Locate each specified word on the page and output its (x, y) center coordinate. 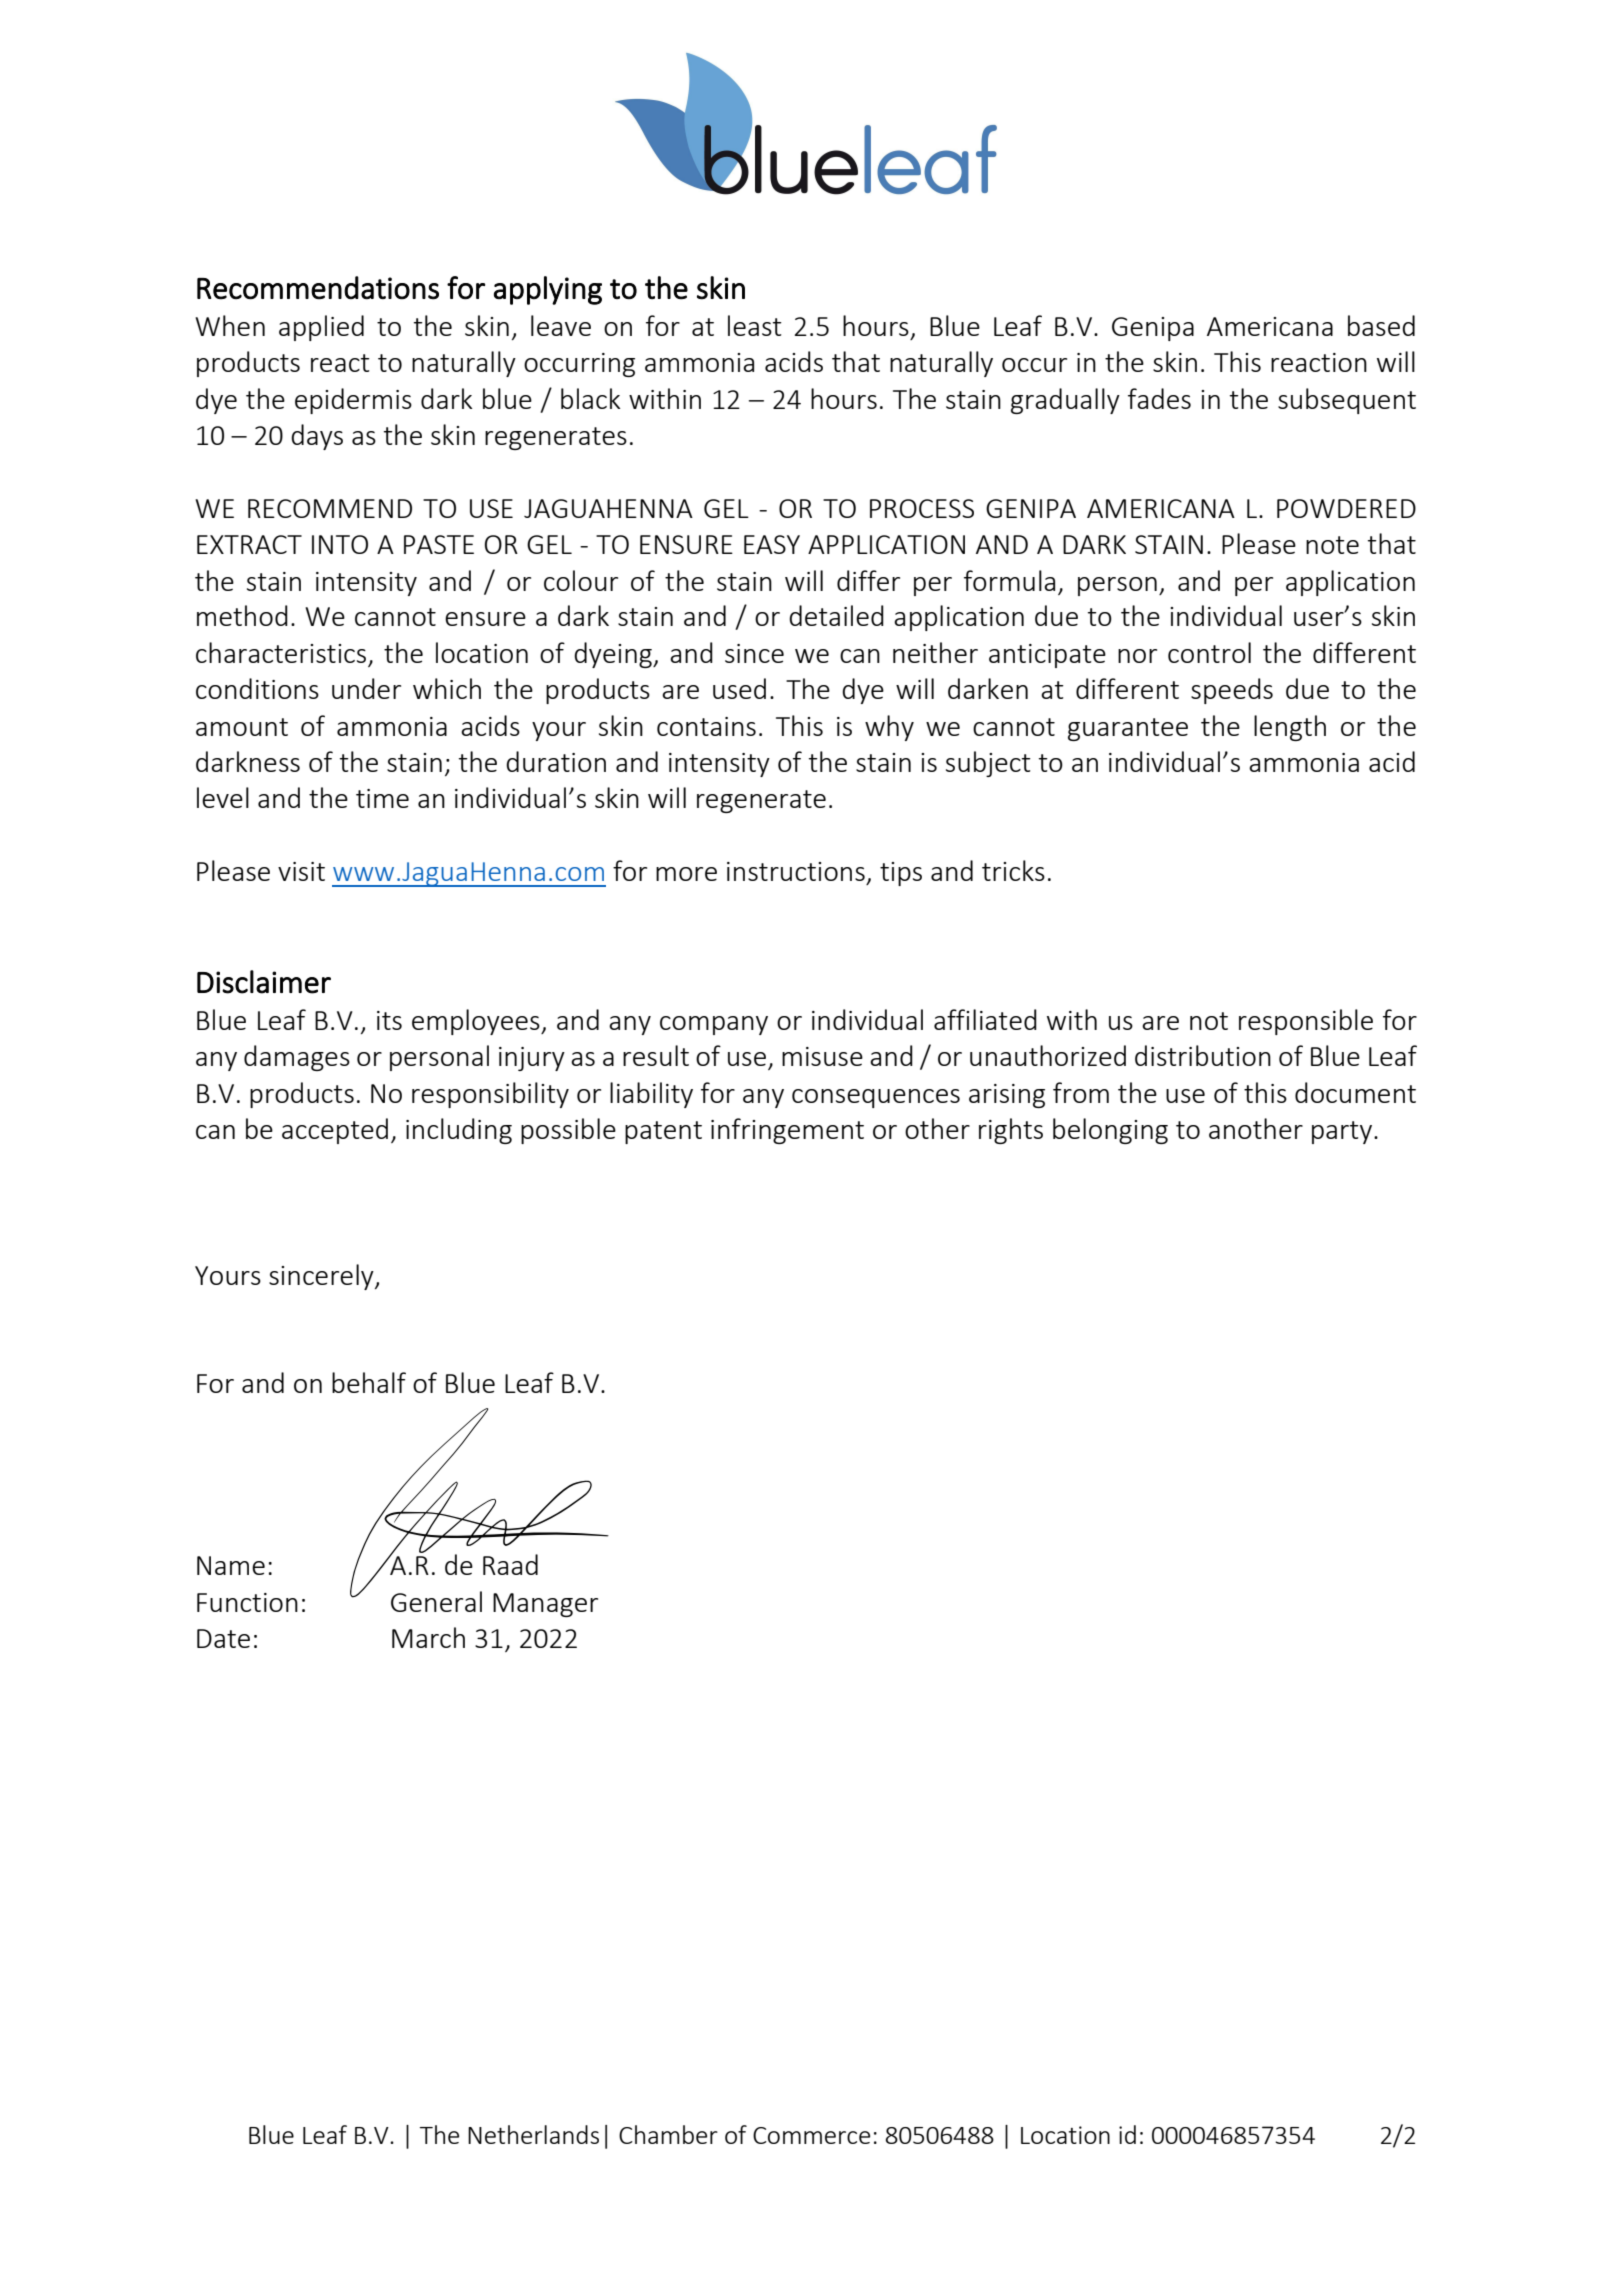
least (755, 325)
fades (1159, 398)
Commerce (811, 2135)
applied (321, 328)
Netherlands (533, 2134)
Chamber (668, 2134)
